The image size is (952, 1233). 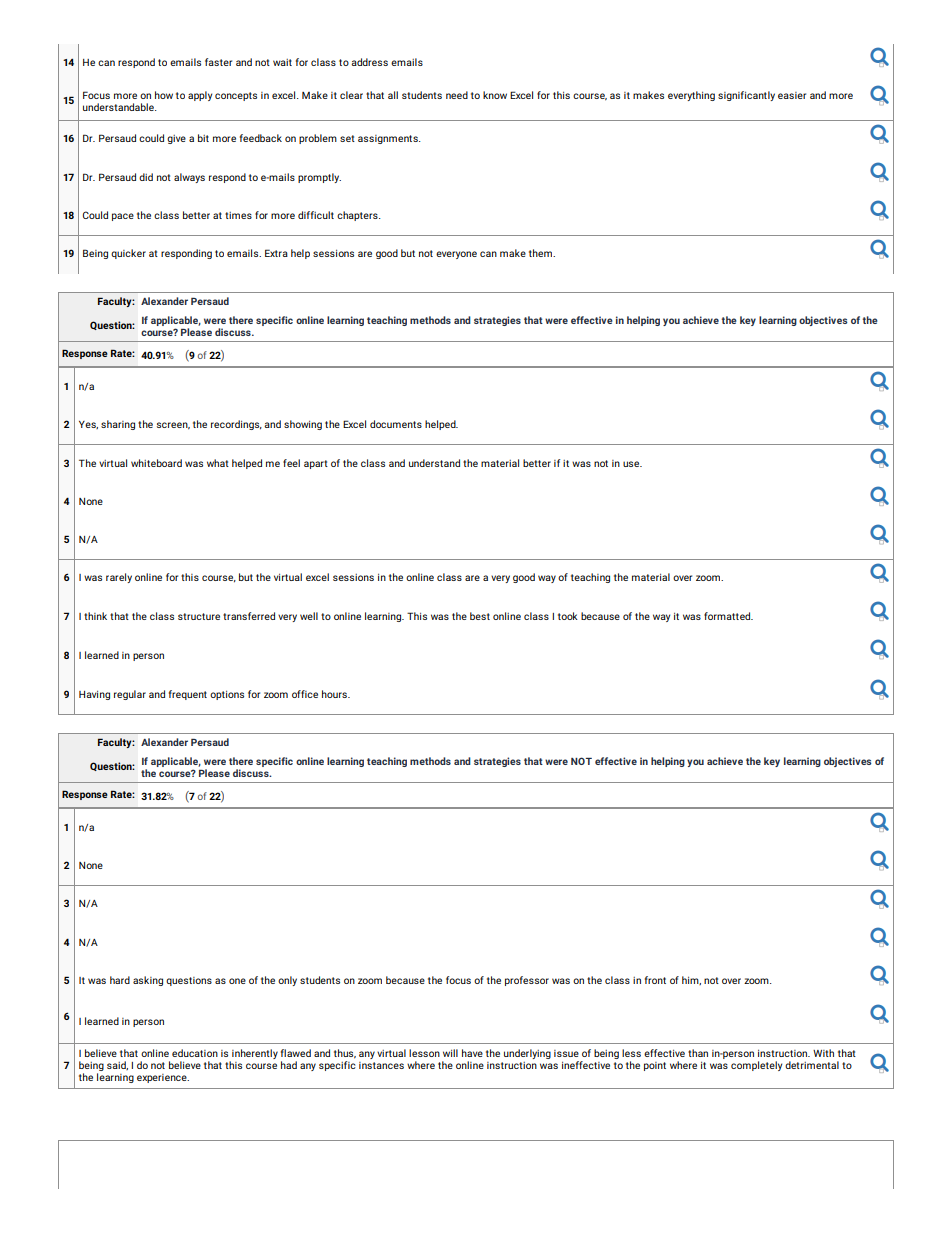 I want to click on rarely, so click(x=119, y=578).
